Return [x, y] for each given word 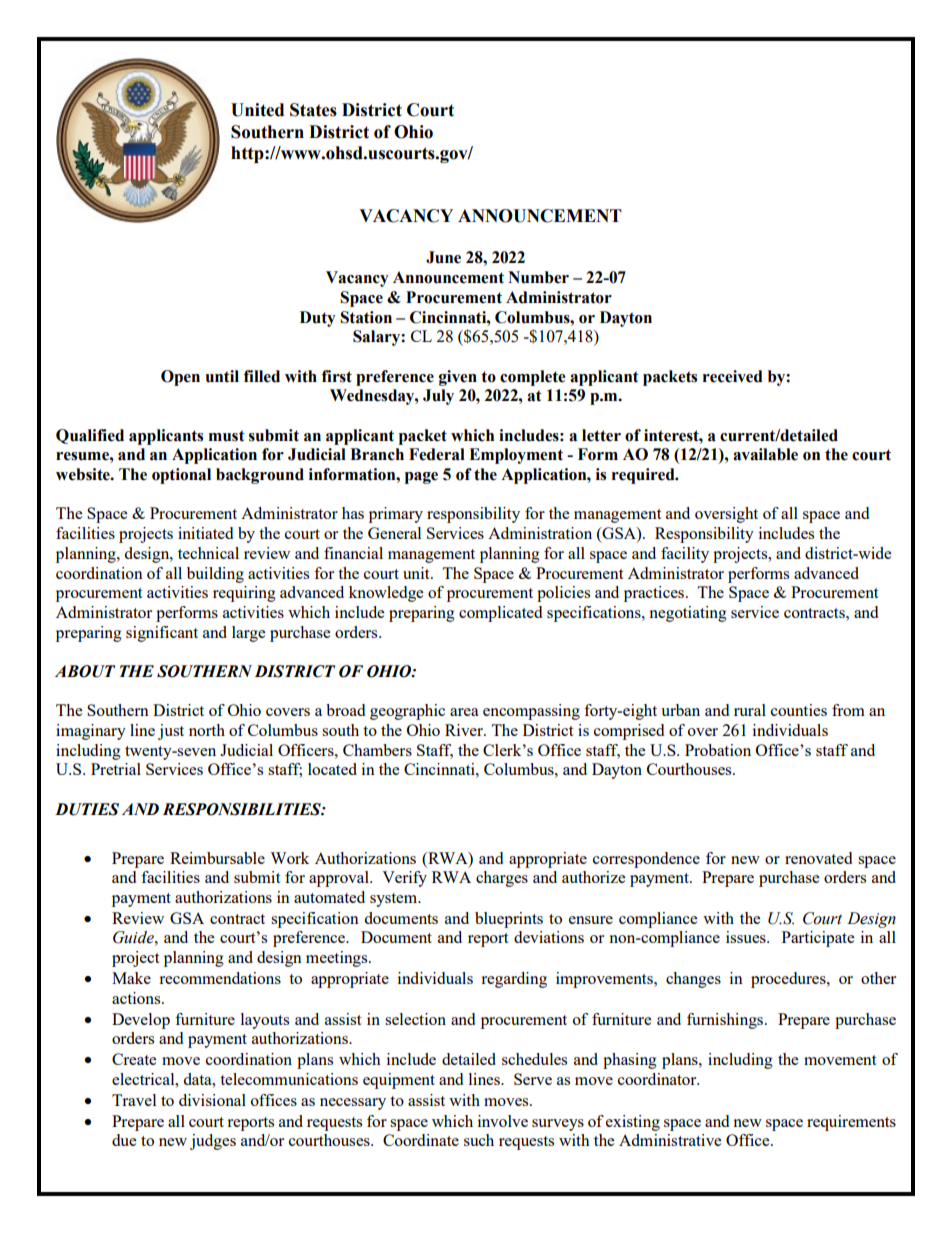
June [443, 257]
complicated [500, 614]
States [313, 110]
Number [538, 277]
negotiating [688, 614]
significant [162, 634]
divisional [212, 1100]
